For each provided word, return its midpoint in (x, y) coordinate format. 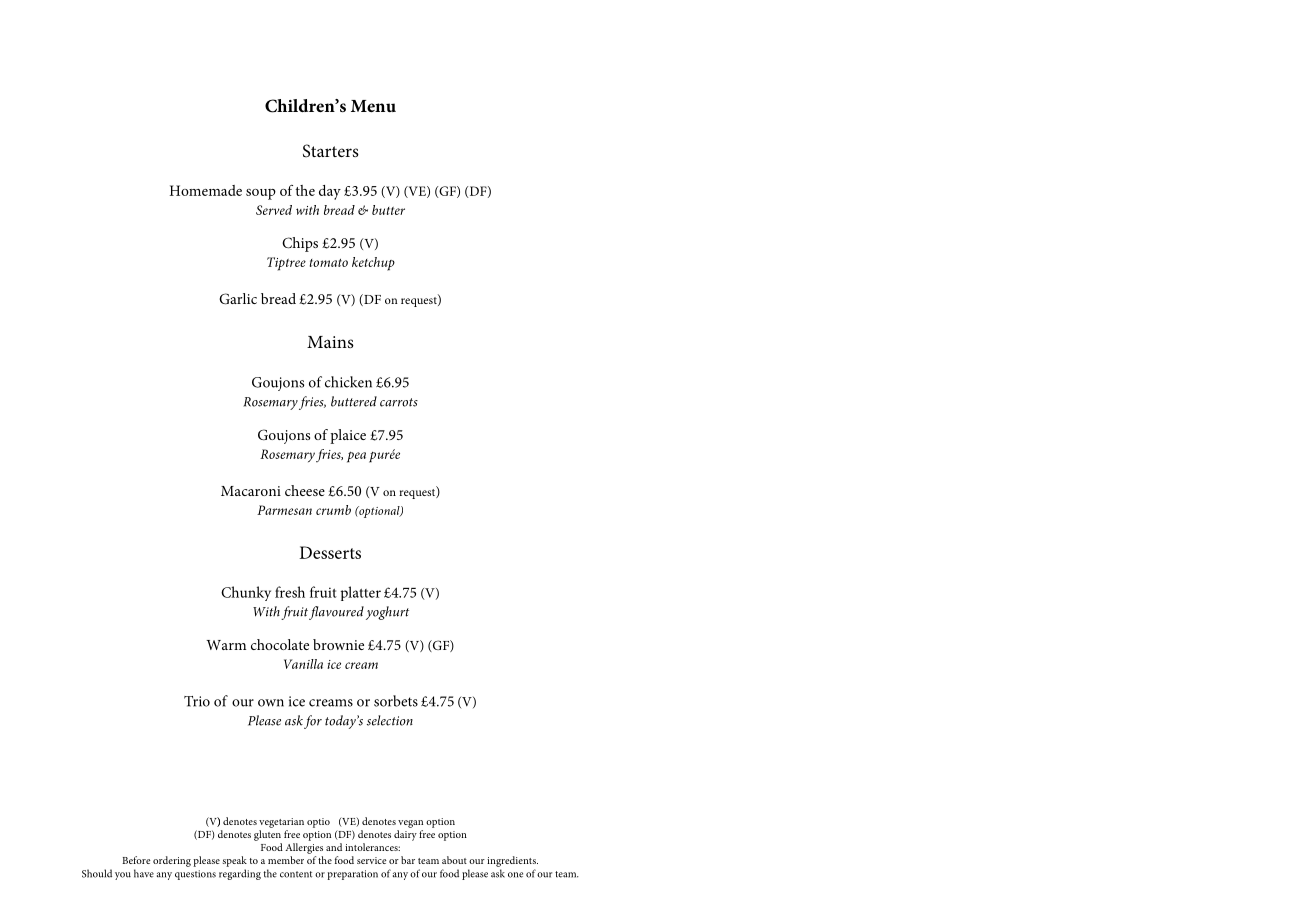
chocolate (280, 644)
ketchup (373, 264)
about (454, 860)
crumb (333, 510)
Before (136, 860)
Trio (197, 701)
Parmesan (284, 510)
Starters (331, 151)
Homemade (206, 190)
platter (361, 593)
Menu (373, 106)
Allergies (304, 848)
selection (390, 720)
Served (274, 210)
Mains (330, 342)
